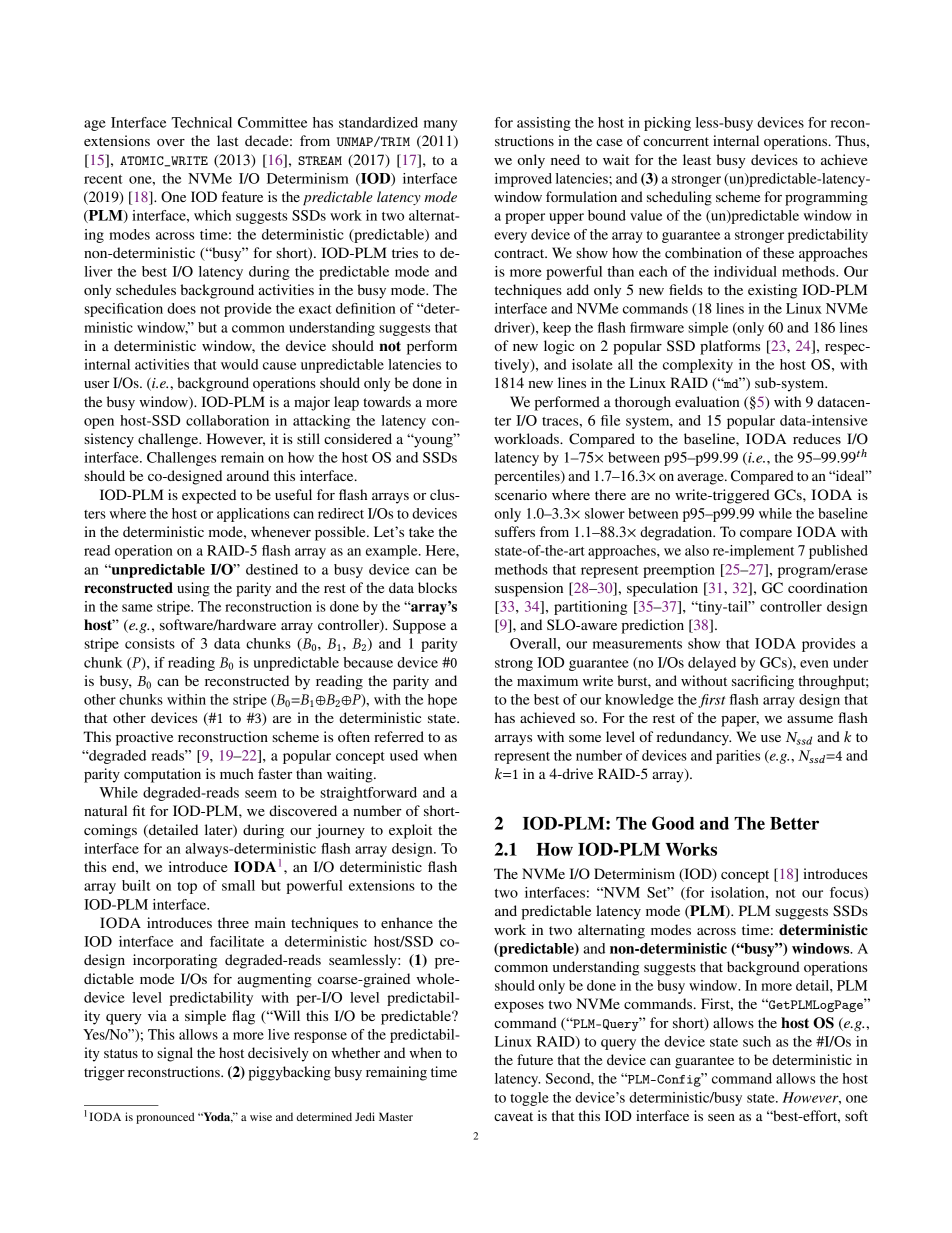 The width and height of the screenshot is (952, 1233). I want to click on last, so click(228, 140).
